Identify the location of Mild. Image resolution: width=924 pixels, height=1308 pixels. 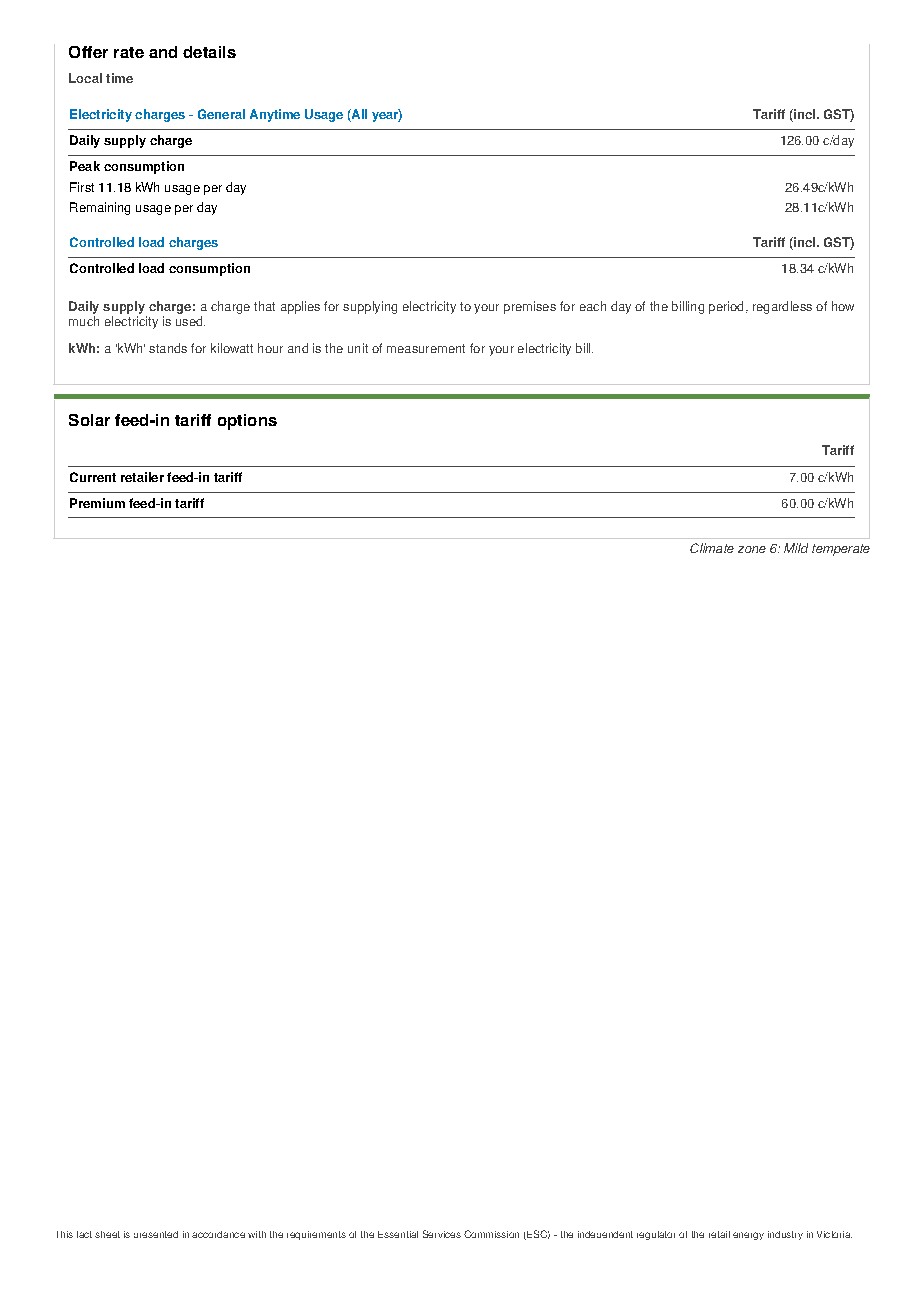
(796, 548).
